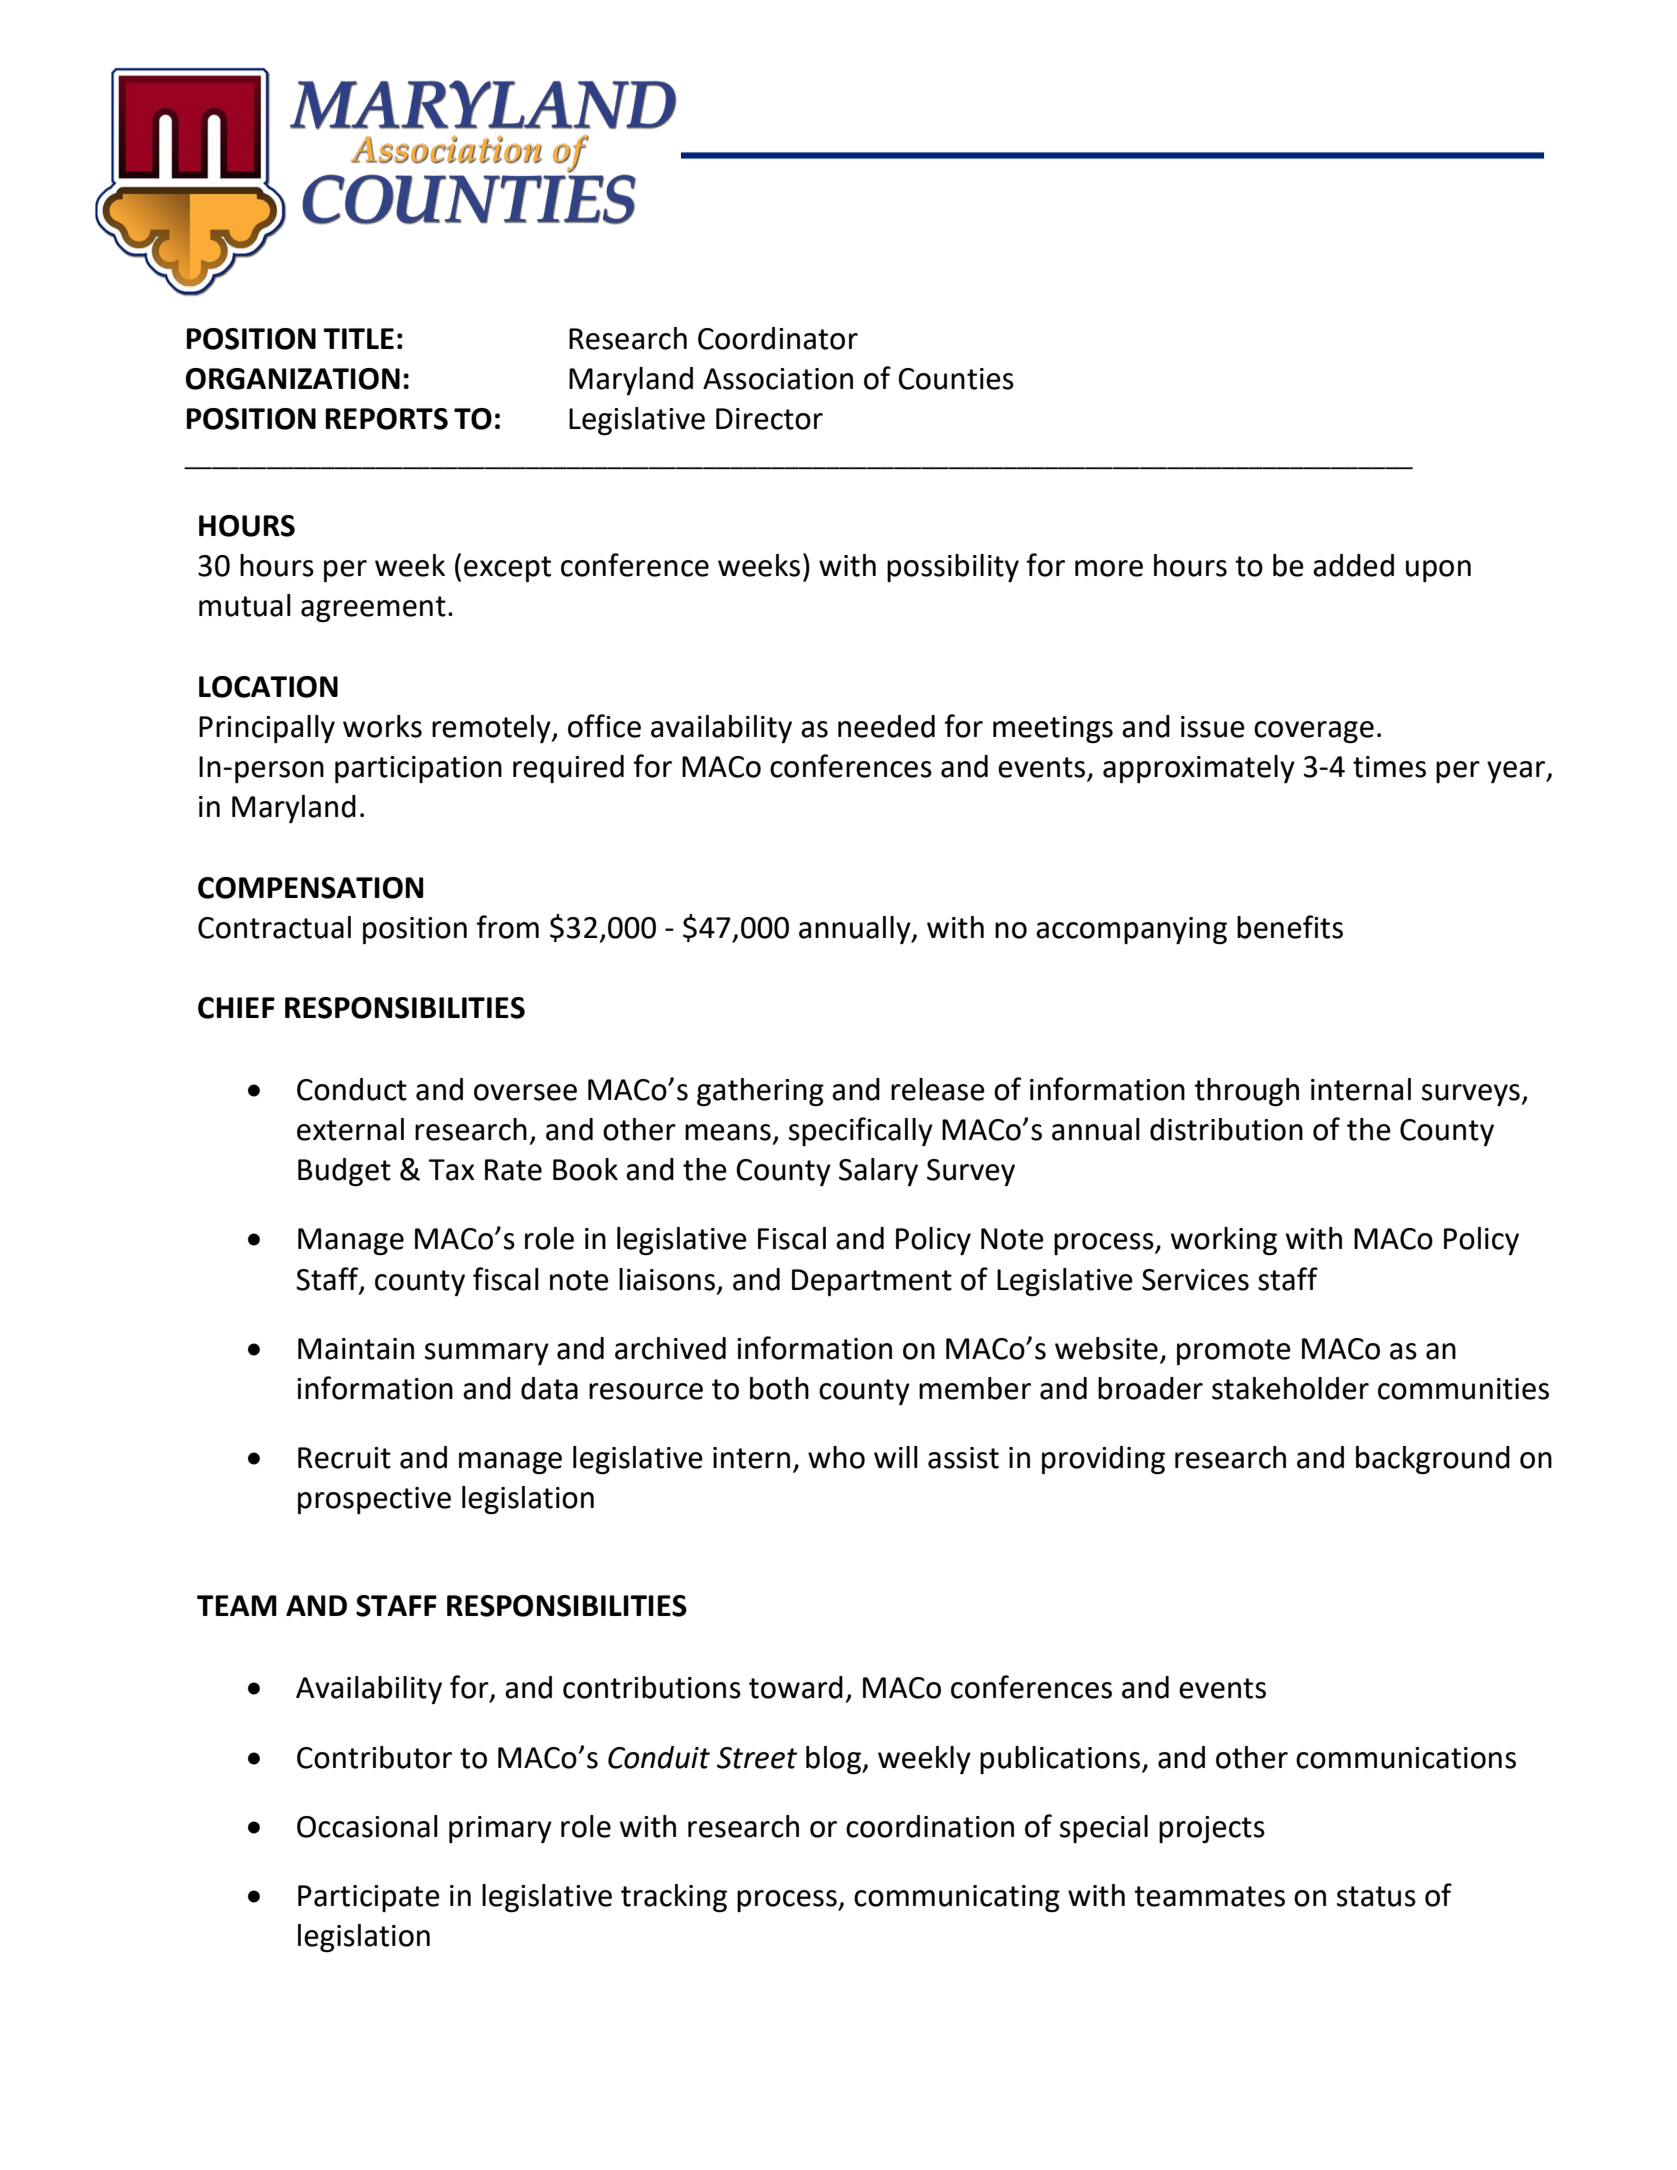 The width and height of the page is (1677, 2170). Describe the element at coordinates (367, 1826) in the page. I see `Occasional` at that location.
